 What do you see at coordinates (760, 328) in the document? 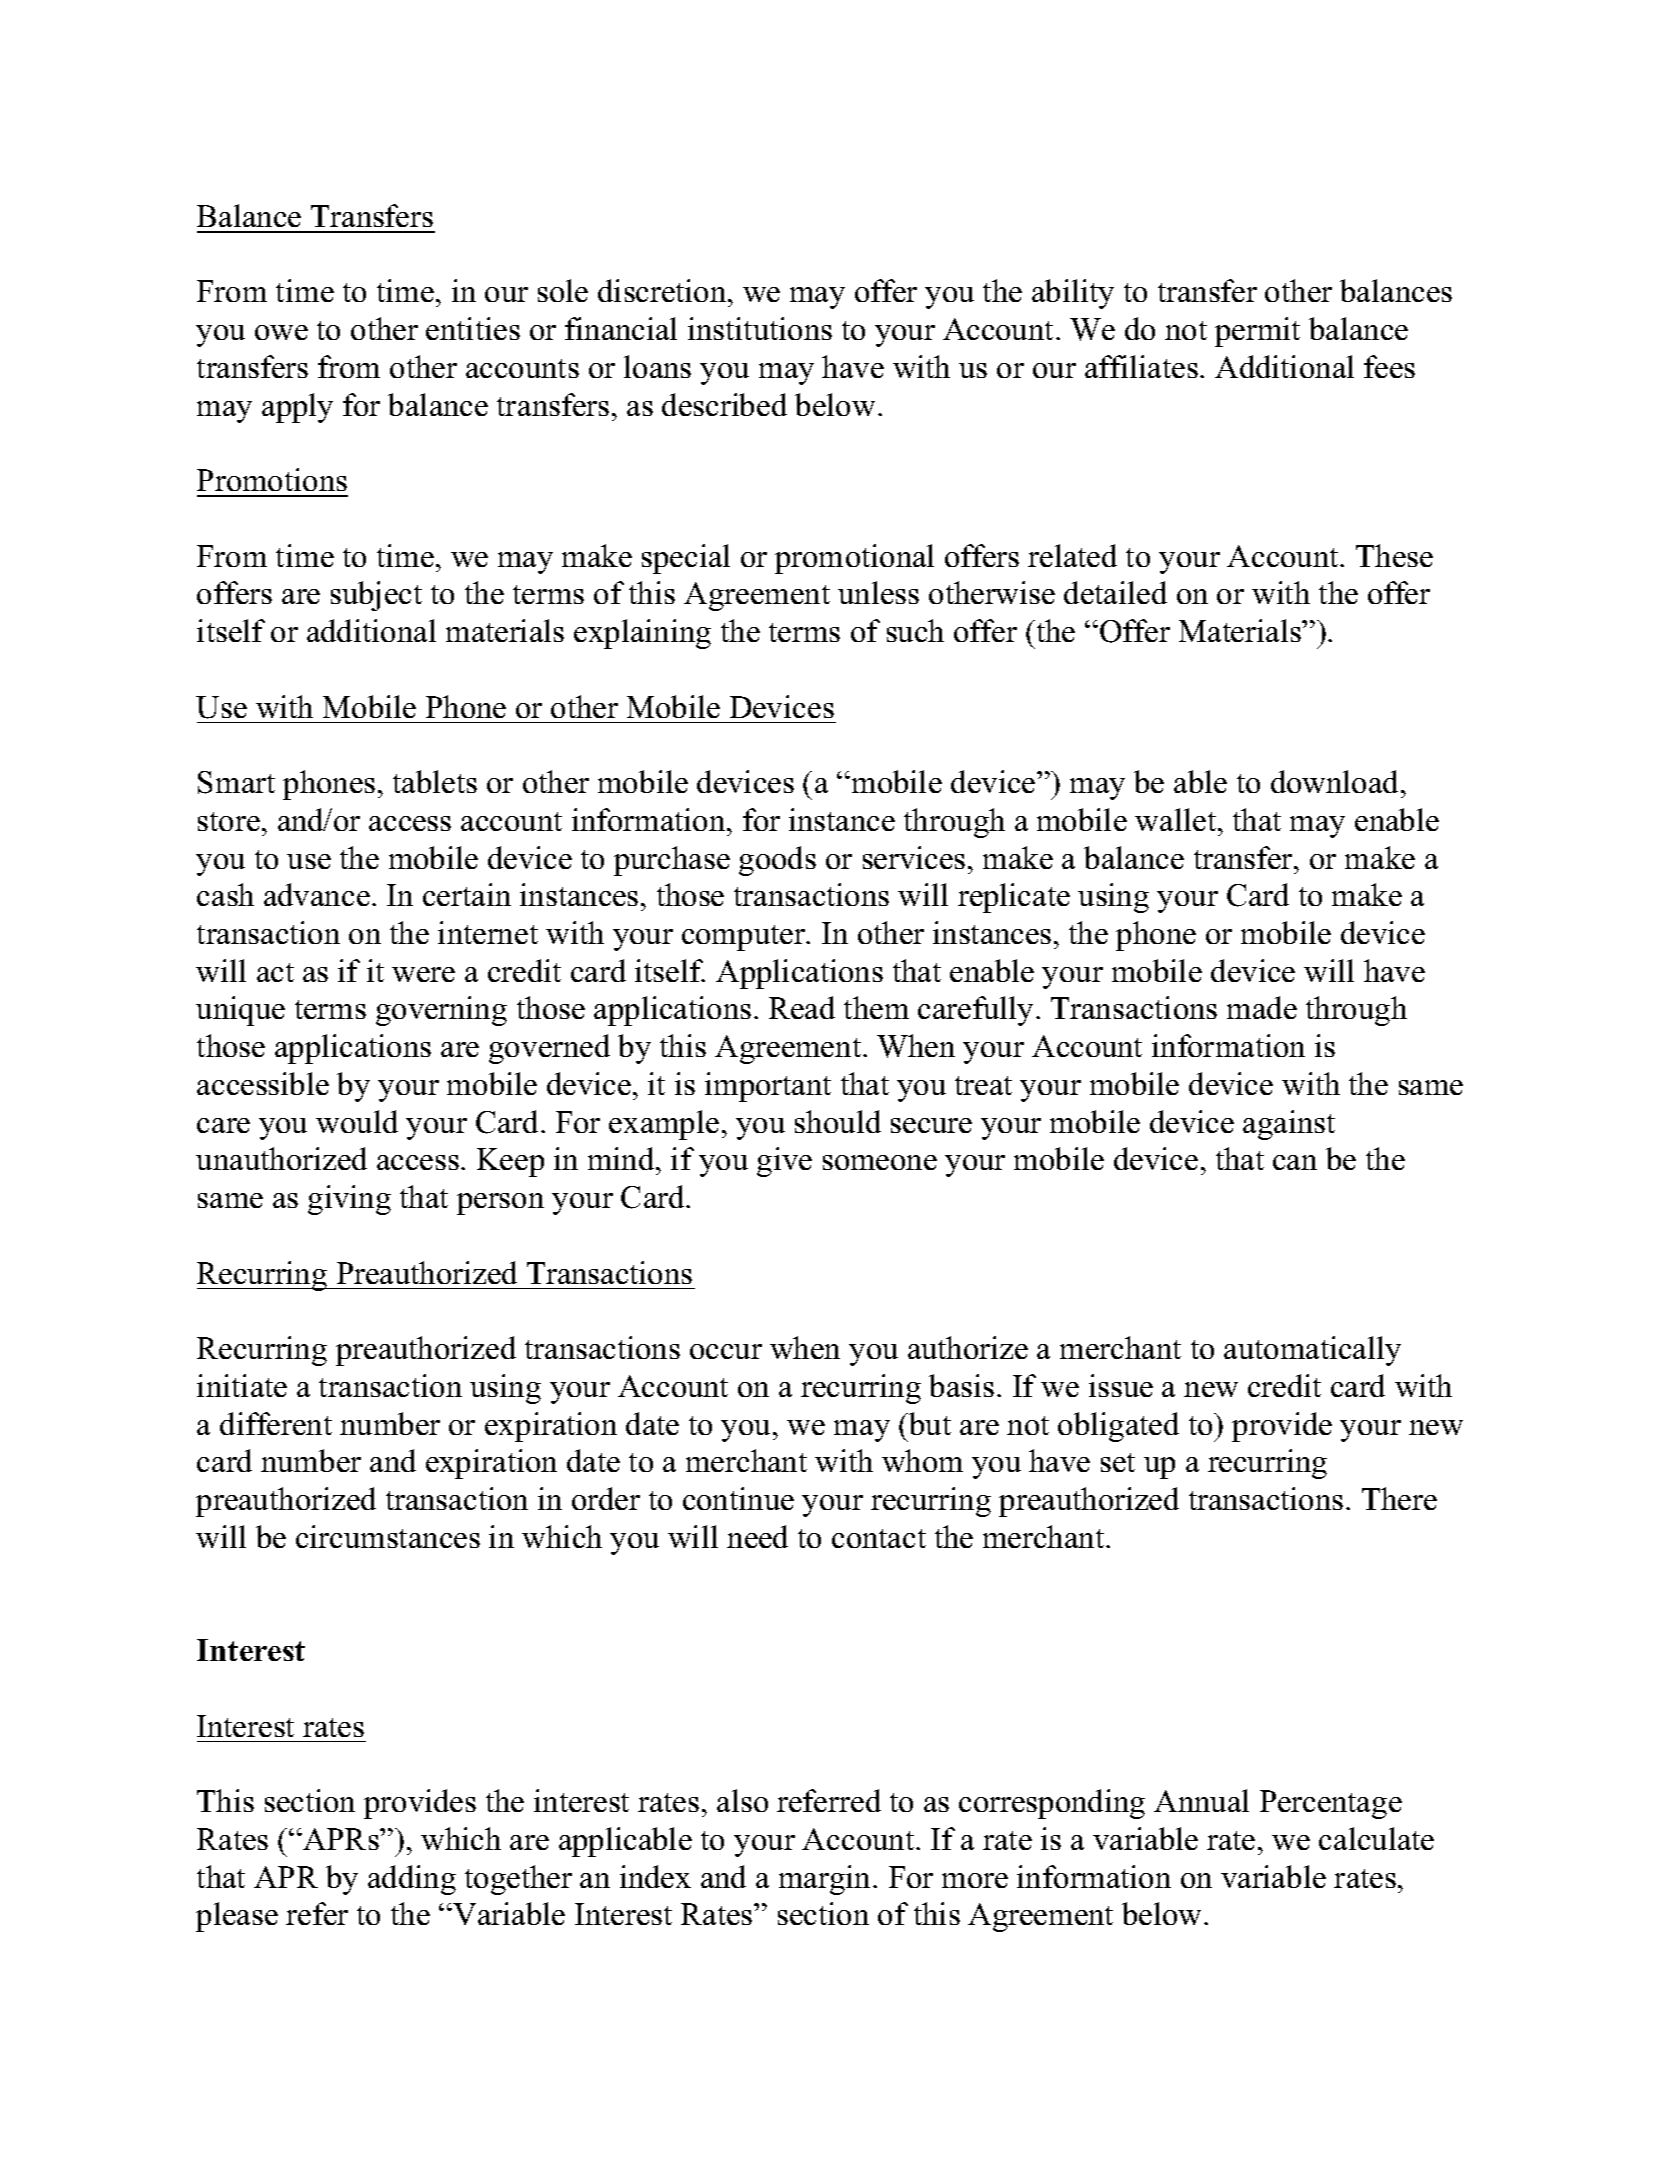
I see `institutions` at bounding box center [760, 328].
